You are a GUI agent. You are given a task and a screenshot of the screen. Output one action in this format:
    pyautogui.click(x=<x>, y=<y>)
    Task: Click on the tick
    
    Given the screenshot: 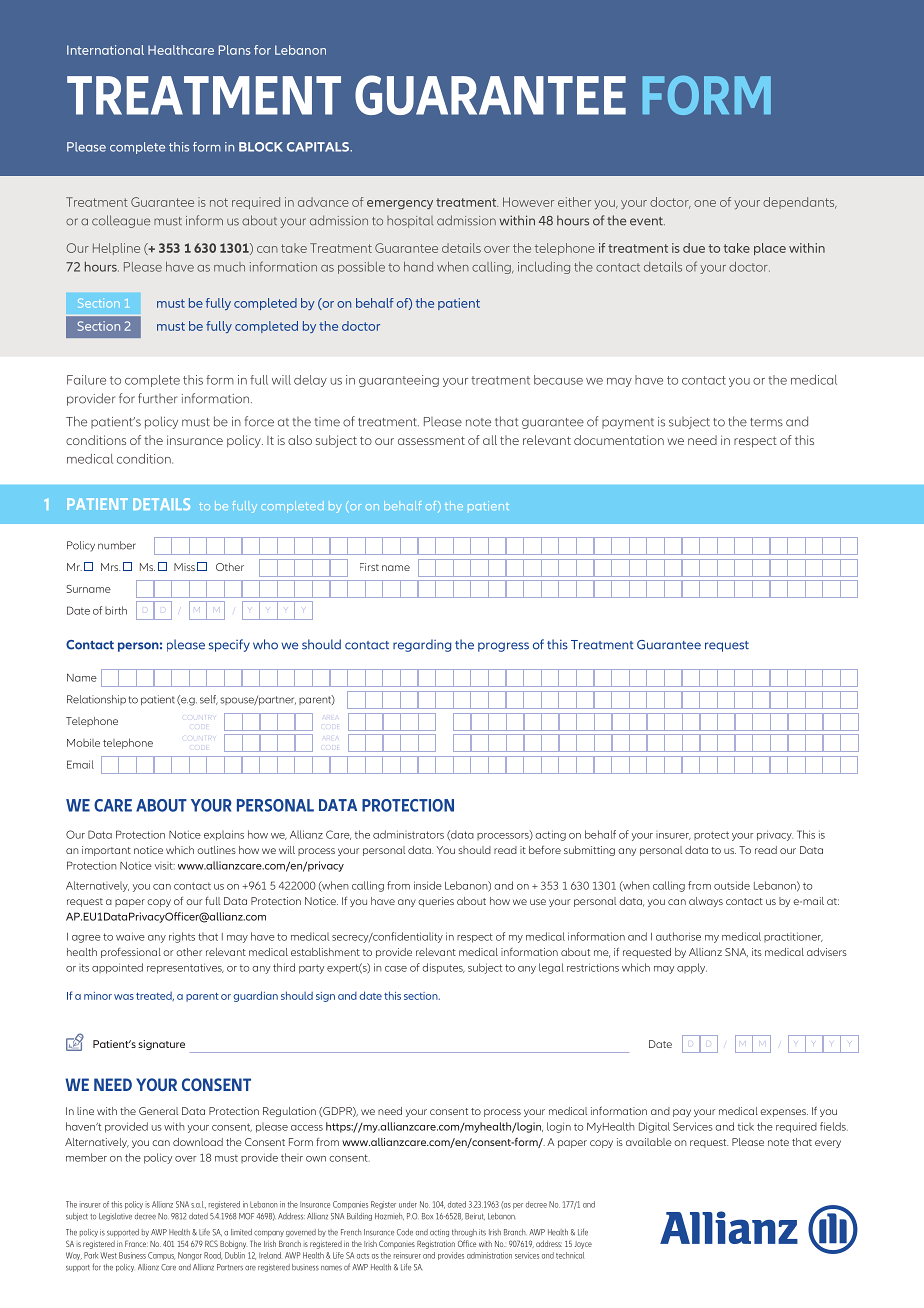 What is the action you would take?
    pyautogui.click(x=746, y=1126)
